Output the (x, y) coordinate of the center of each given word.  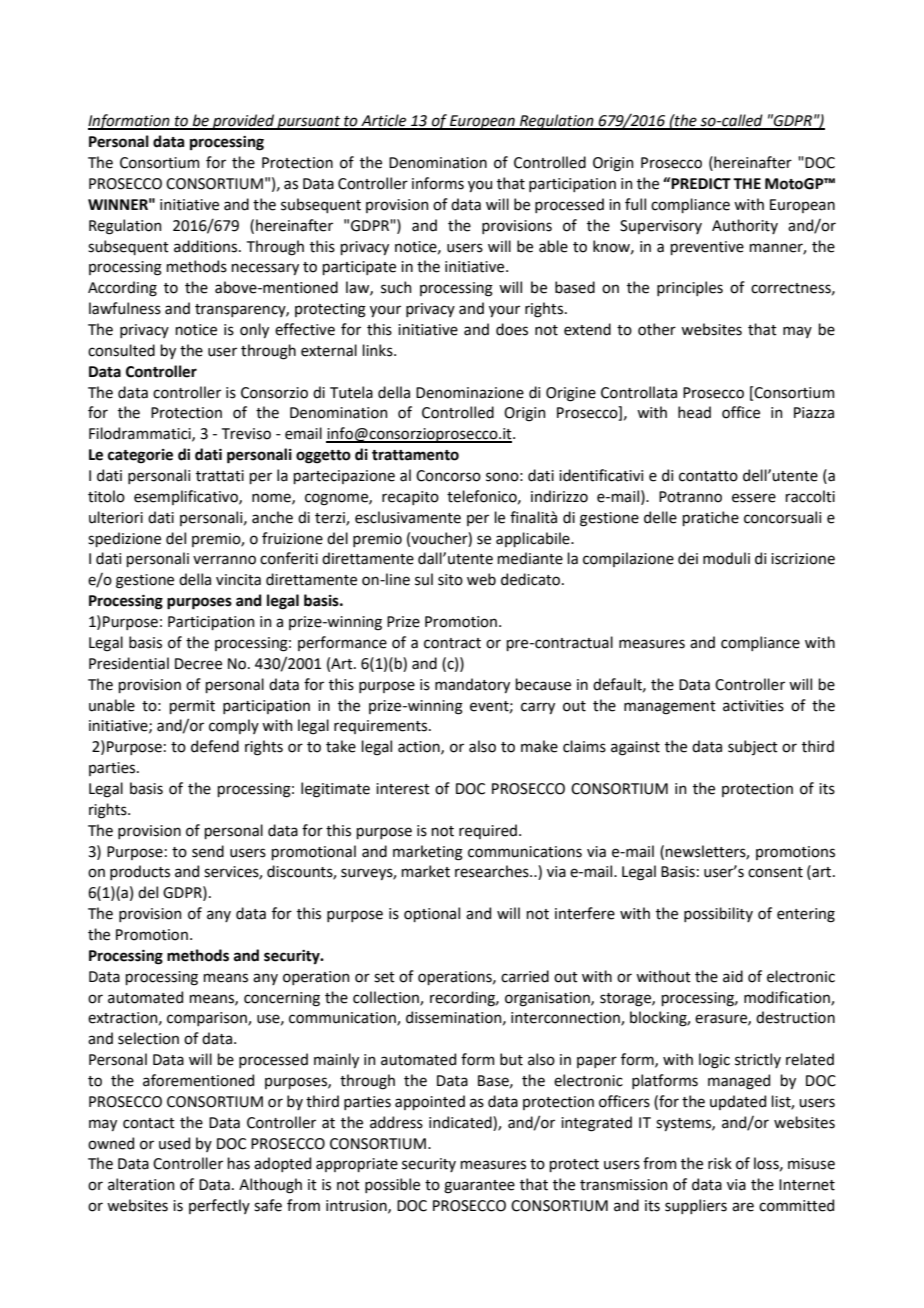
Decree (198, 664)
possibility (718, 914)
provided (243, 122)
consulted (121, 350)
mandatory (472, 685)
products (140, 872)
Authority (745, 226)
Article (384, 121)
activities (753, 706)
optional (432, 914)
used (174, 1143)
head (694, 412)
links (378, 350)
